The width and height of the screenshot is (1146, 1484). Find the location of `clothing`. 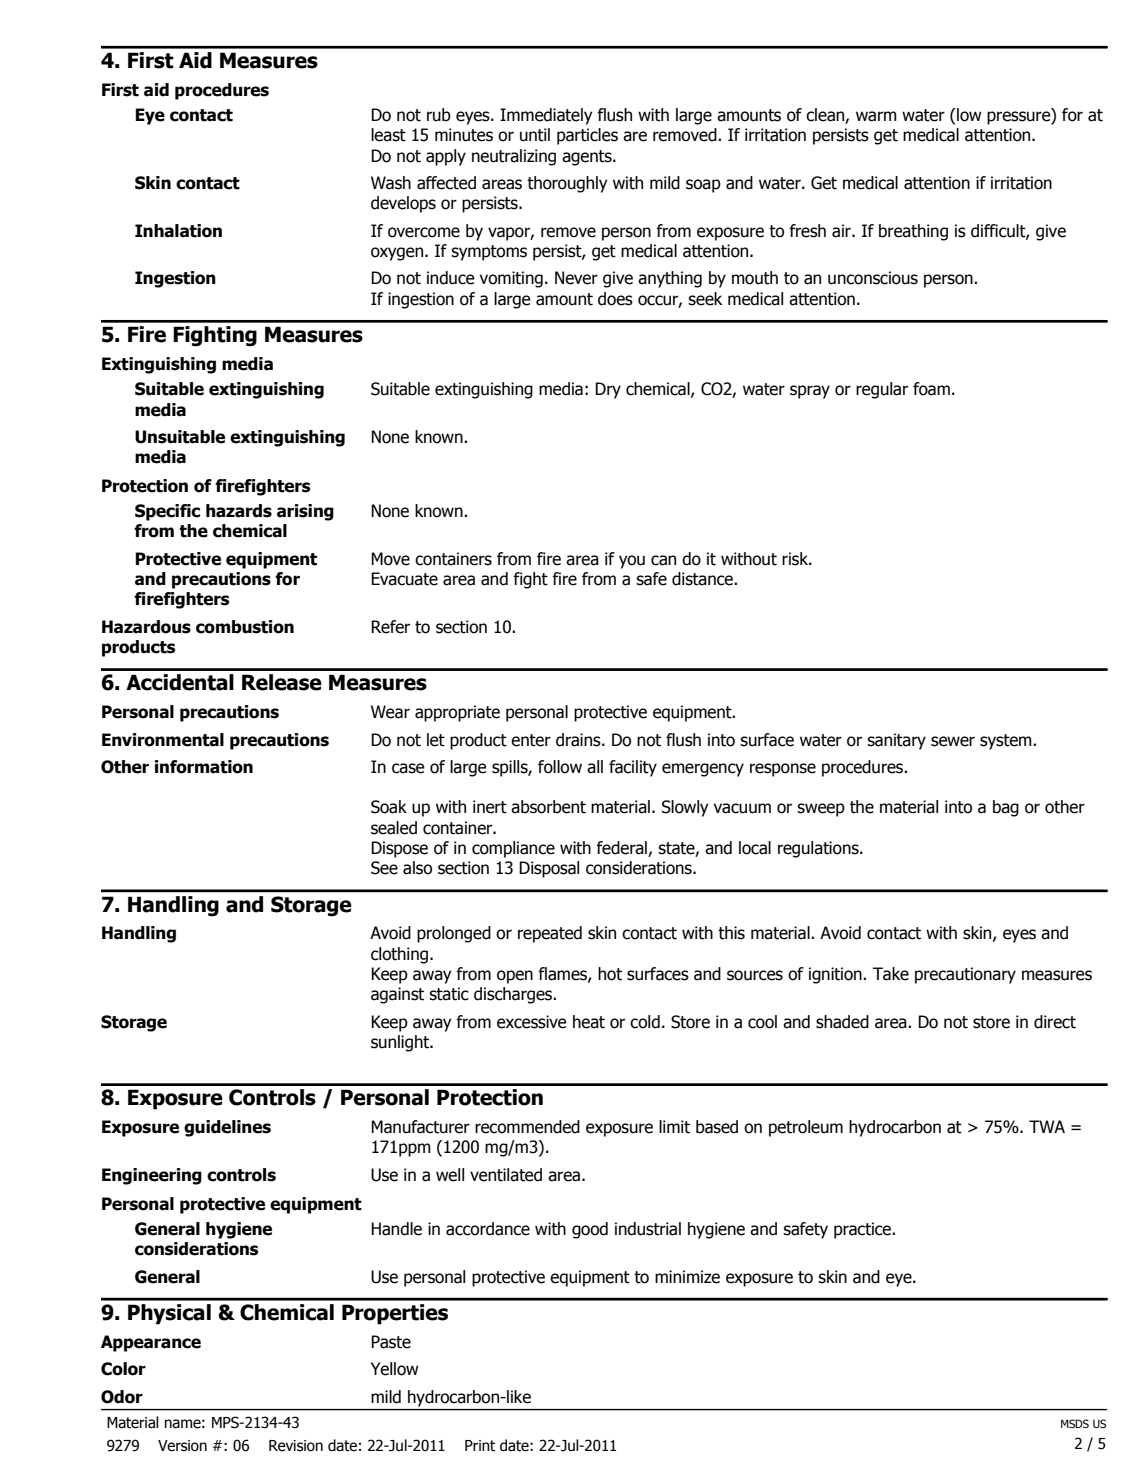

clothing is located at coordinates (399, 955).
